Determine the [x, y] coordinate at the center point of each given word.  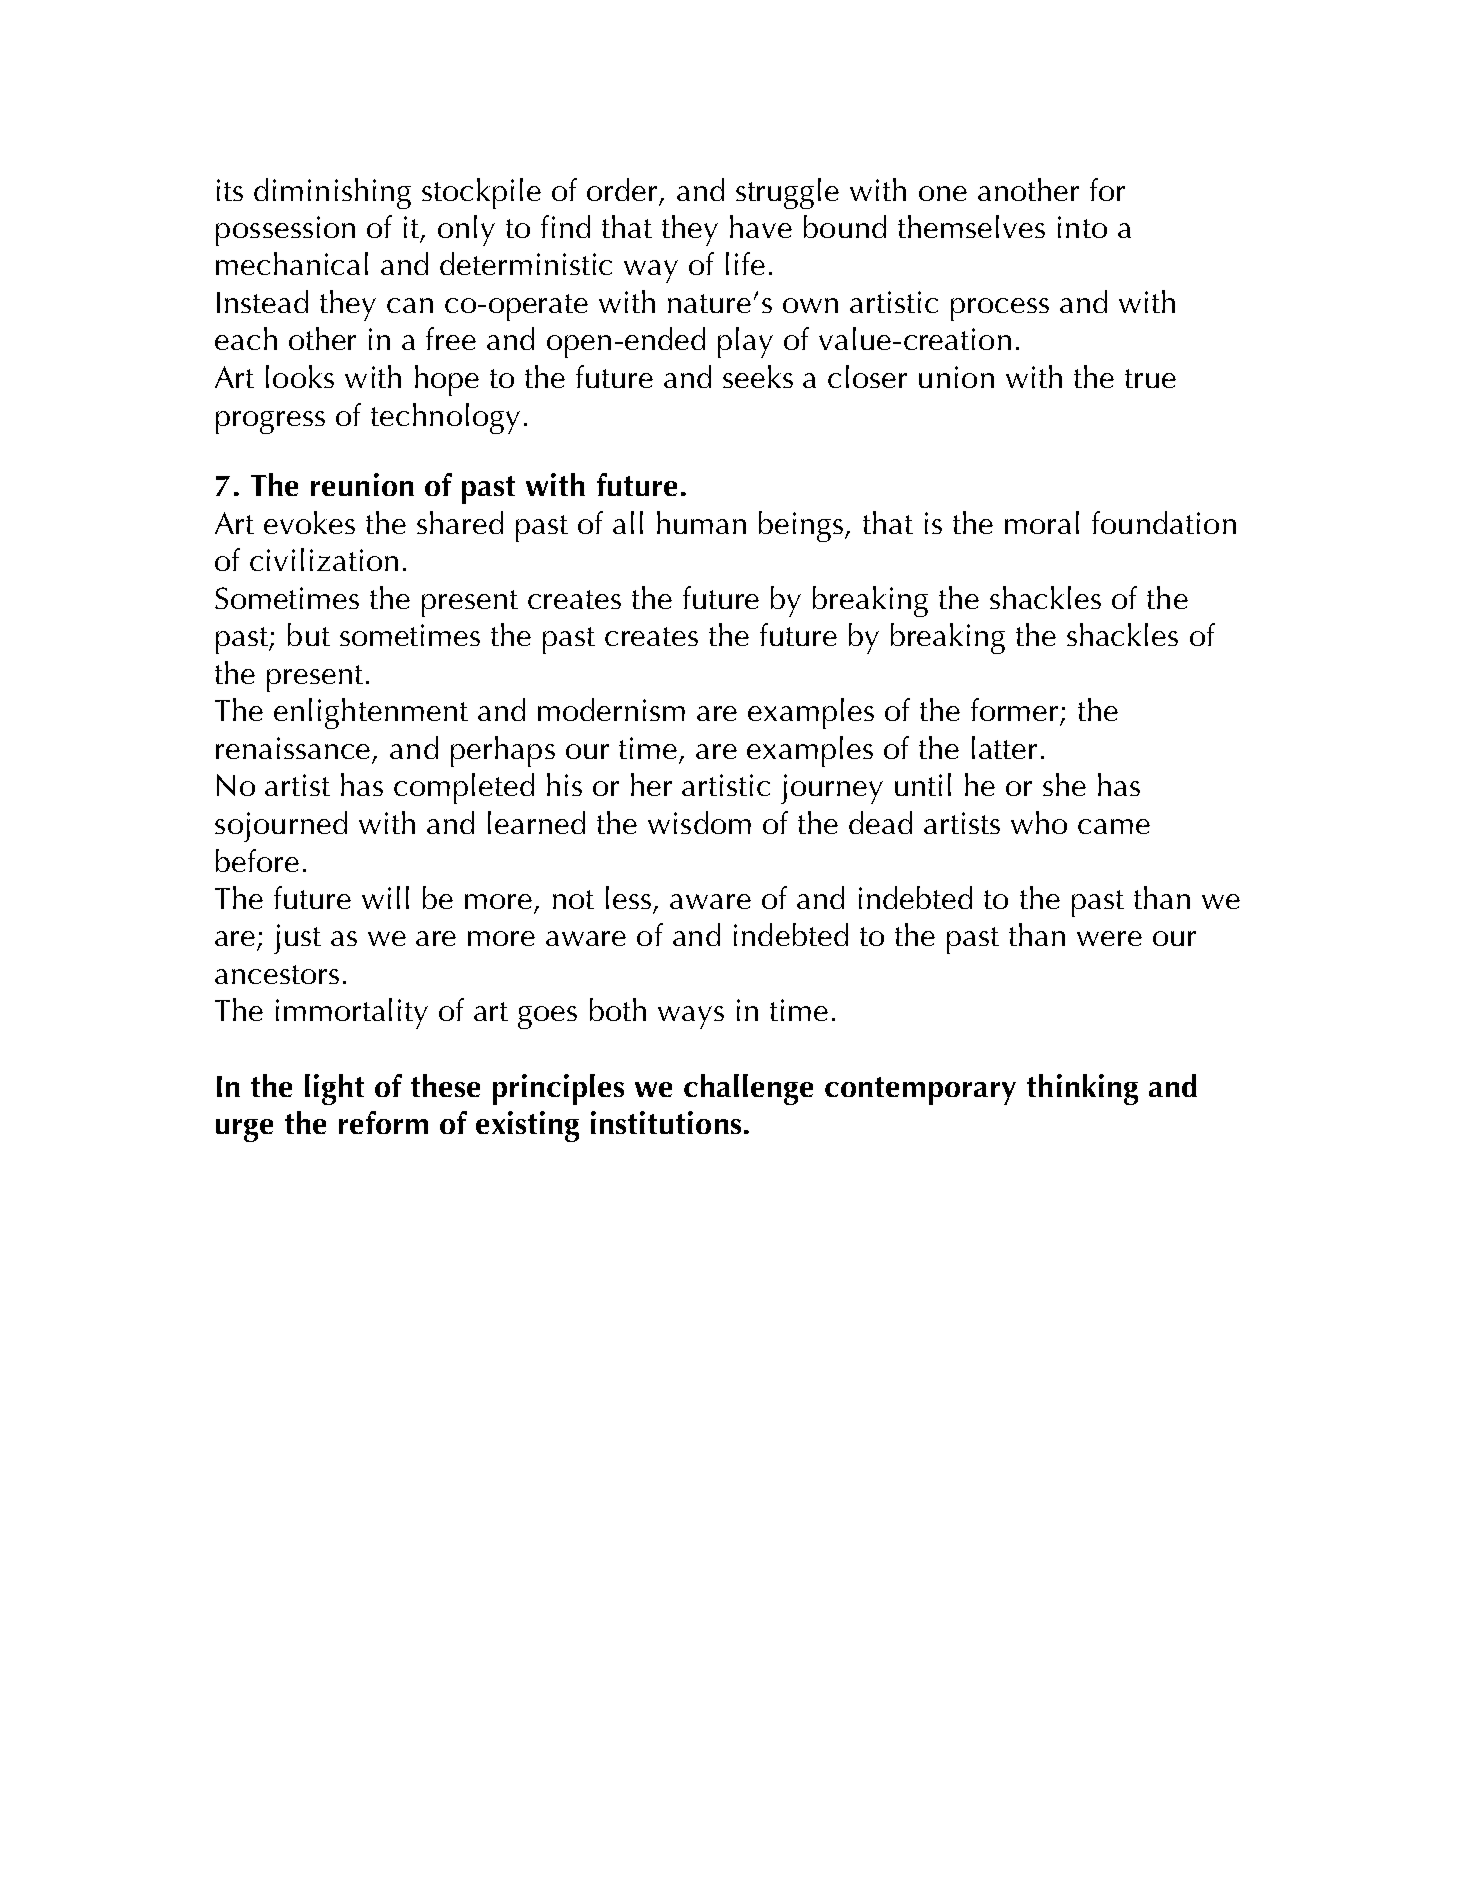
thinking [1082, 1089]
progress [270, 422]
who [1039, 822]
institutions [666, 1122]
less [628, 897]
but [309, 634]
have [761, 226]
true [1150, 378]
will [385, 897]
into [1082, 227]
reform [383, 1122]
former [1014, 709]
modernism [611, 709]
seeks [758, 376]
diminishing [332, 193]
